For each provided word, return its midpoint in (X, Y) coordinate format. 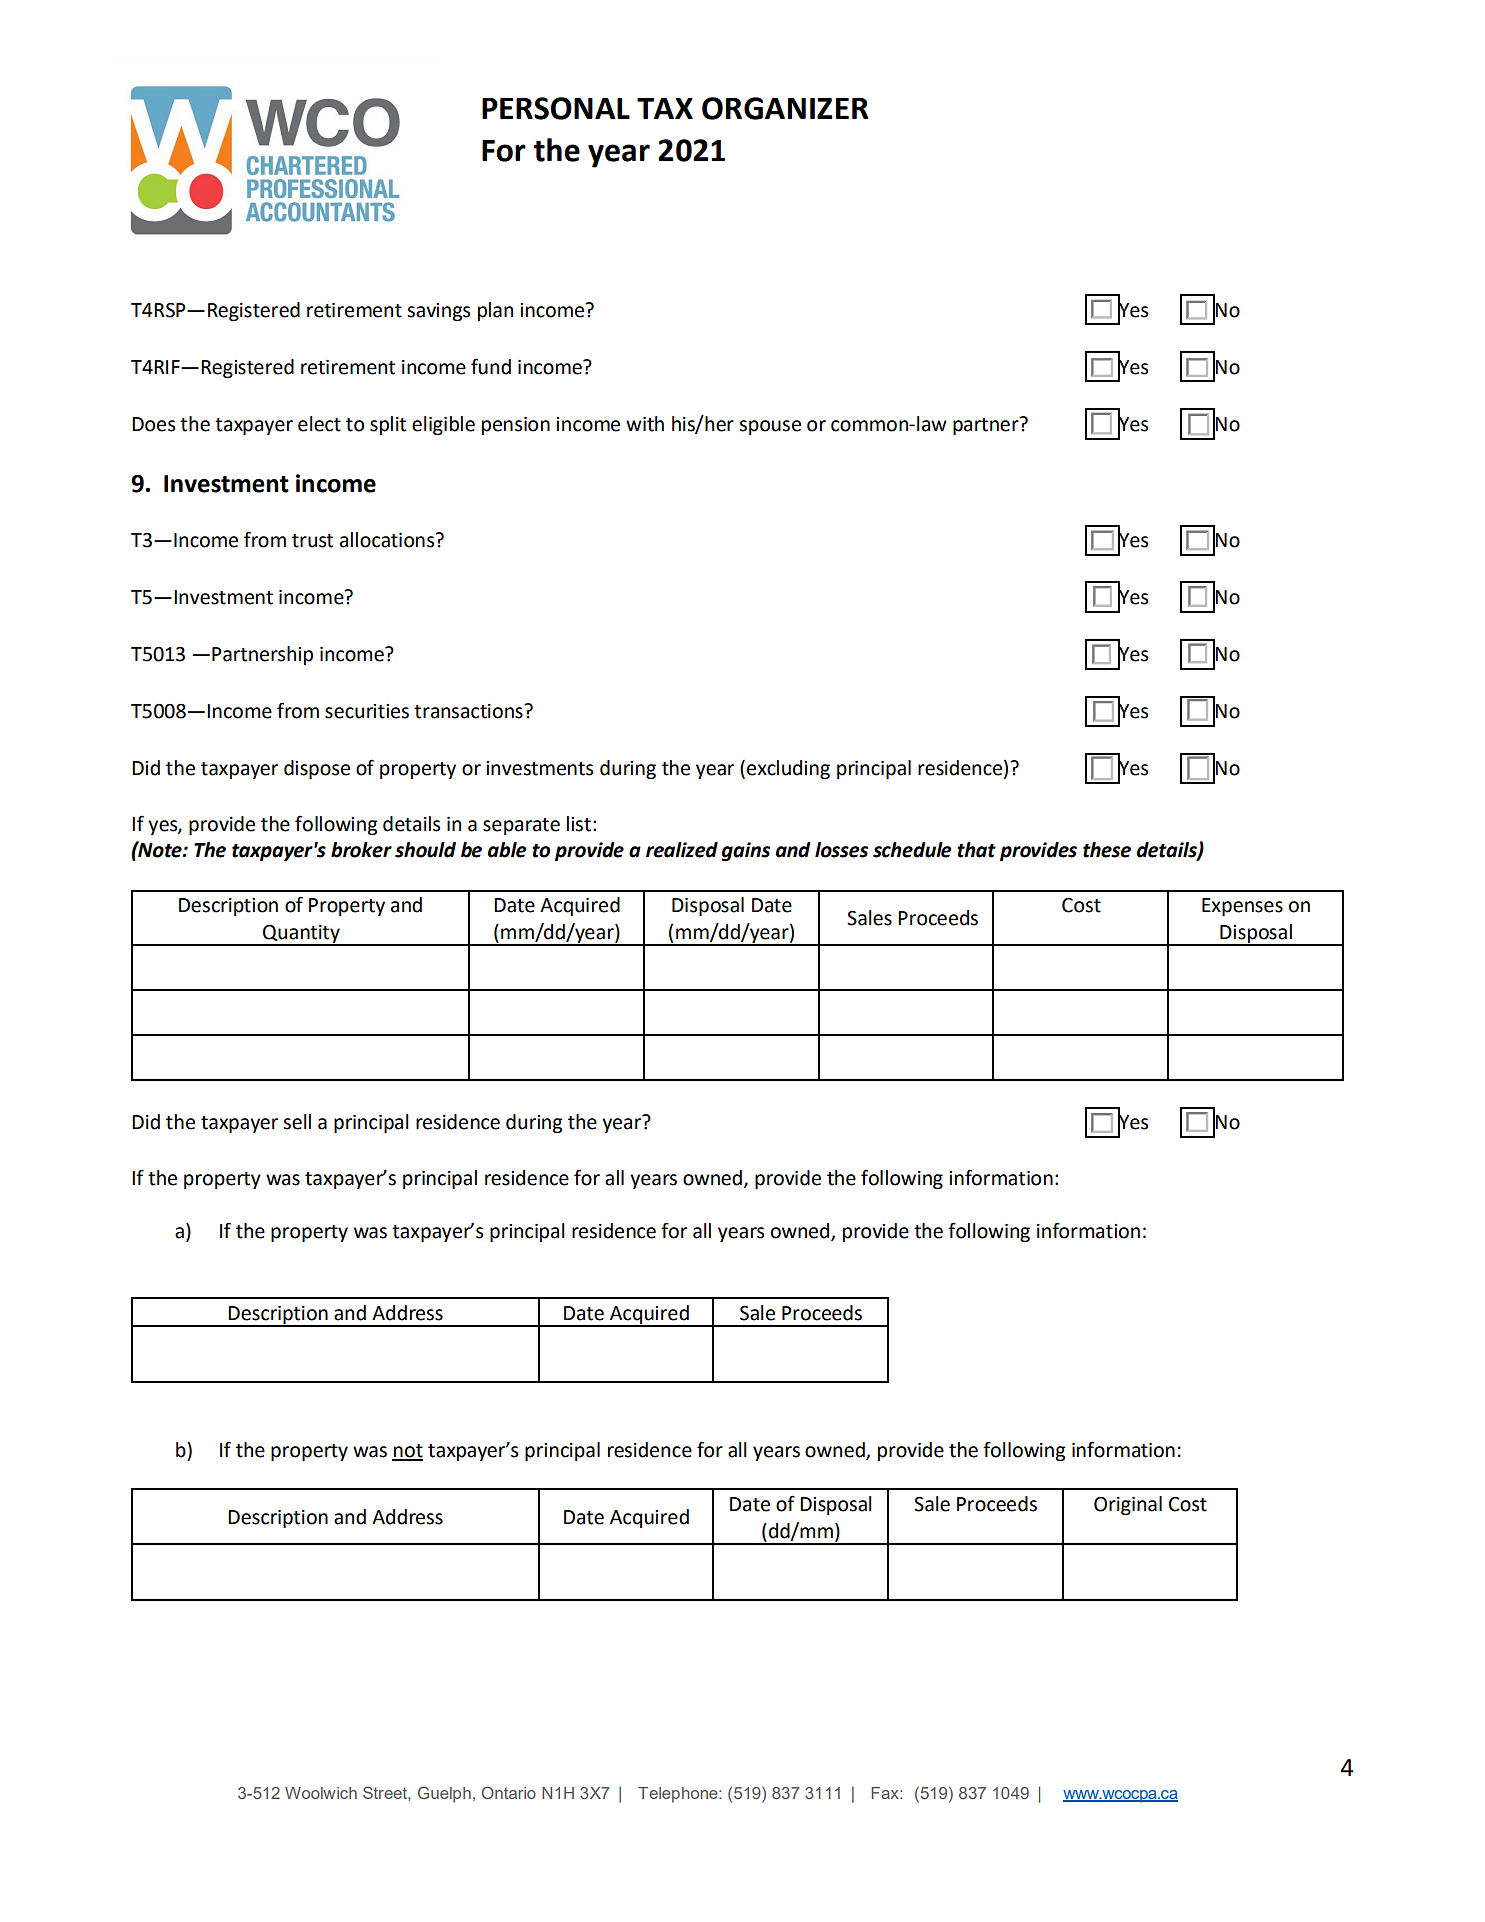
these (1107, 850)
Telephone (679, 1795)
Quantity (301, 935)
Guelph (444, 1794)
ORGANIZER (785, 108)
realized (682, 850)
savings (438, 312)
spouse (770, 427)
